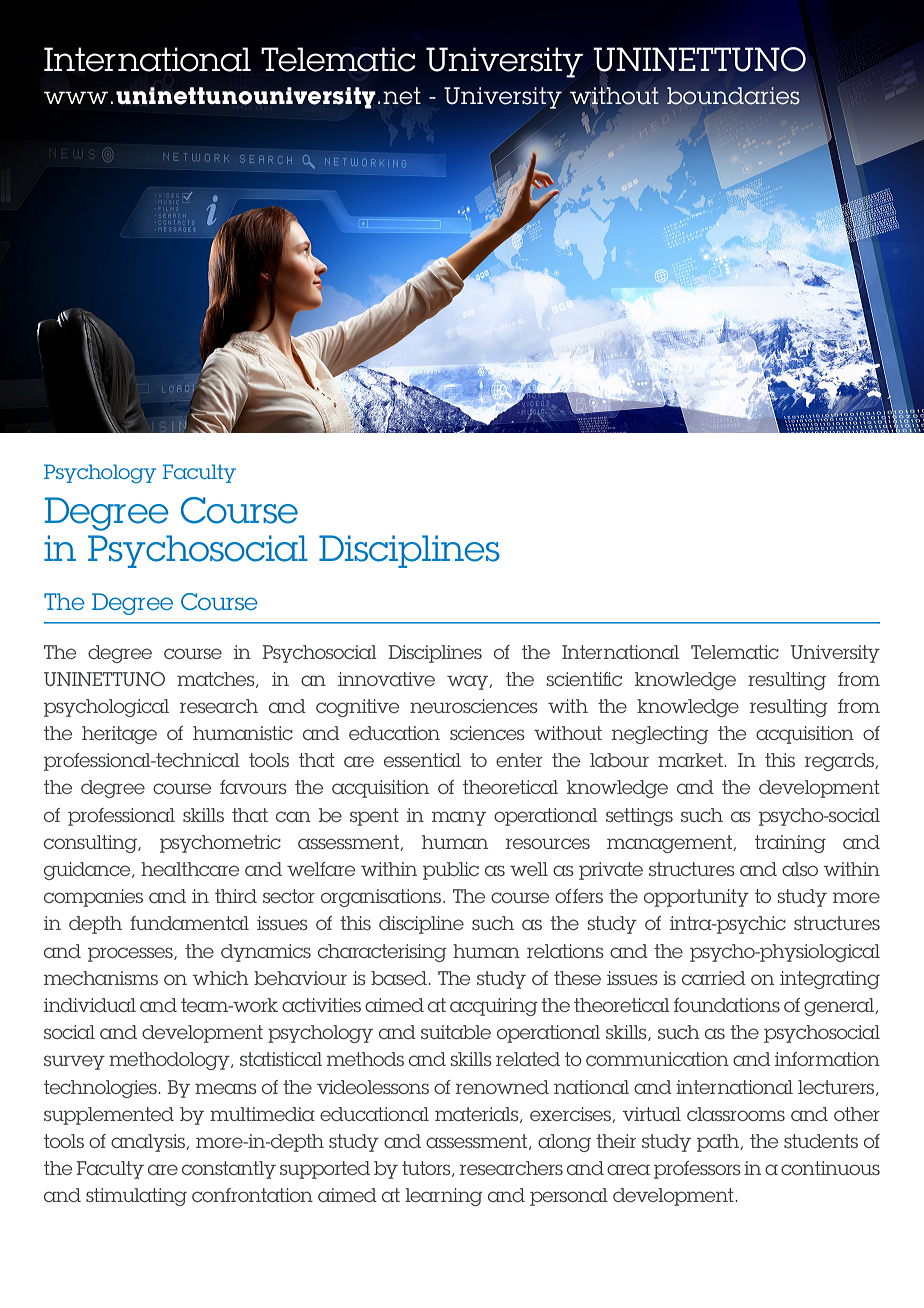 The height and width of the screenshot is (1308, 924). Describe the element at coordinates (386, 679) in the screenshot. I see `innovative` at that location.
